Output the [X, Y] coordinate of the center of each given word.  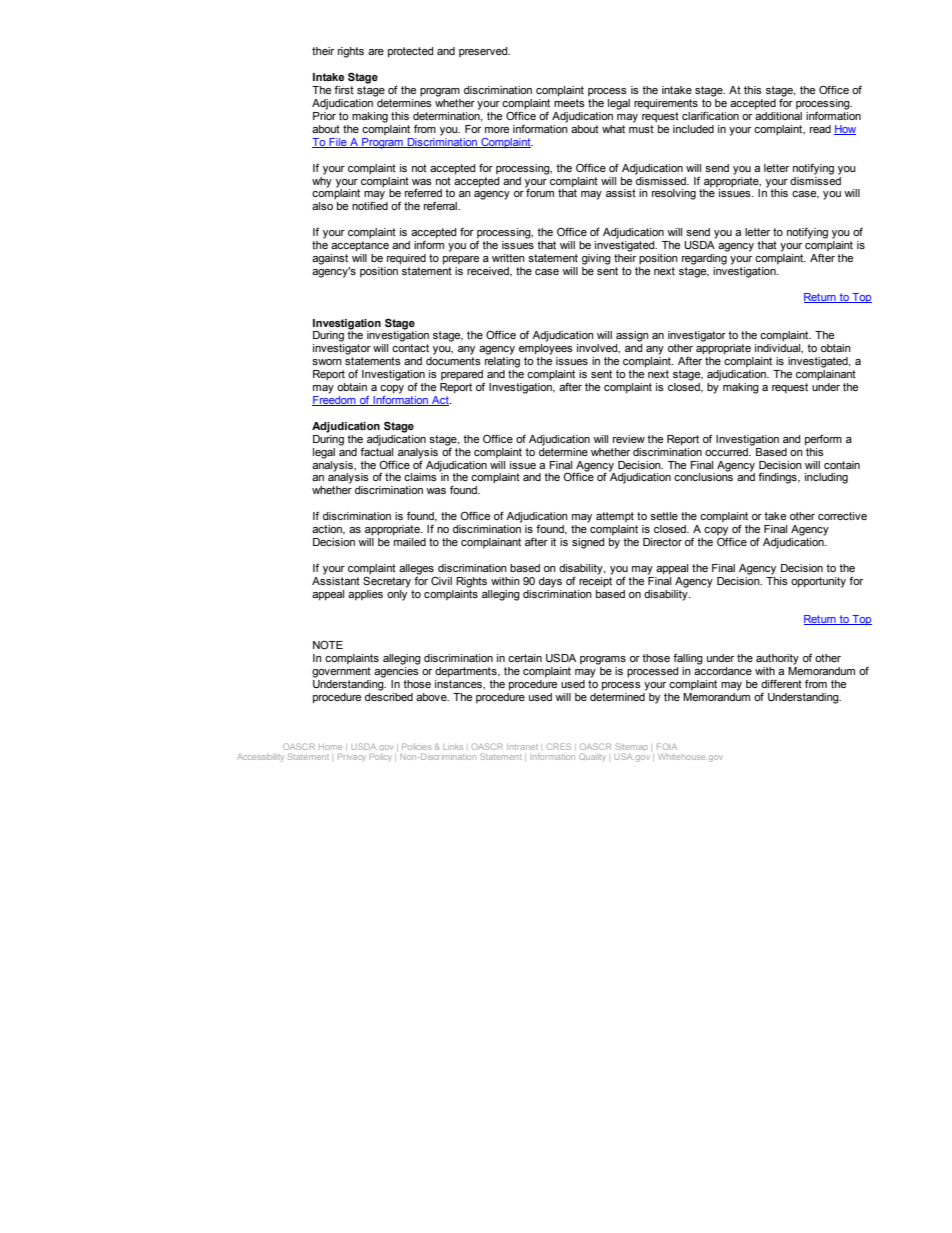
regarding [705, 258]
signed [588, 543]
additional [778, 114]
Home [330, 747]
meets [569, 103]
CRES [559, 746]
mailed [409, 540]
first [344, 89]
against [330, 259]
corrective [842, 516]
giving [596, 259]
